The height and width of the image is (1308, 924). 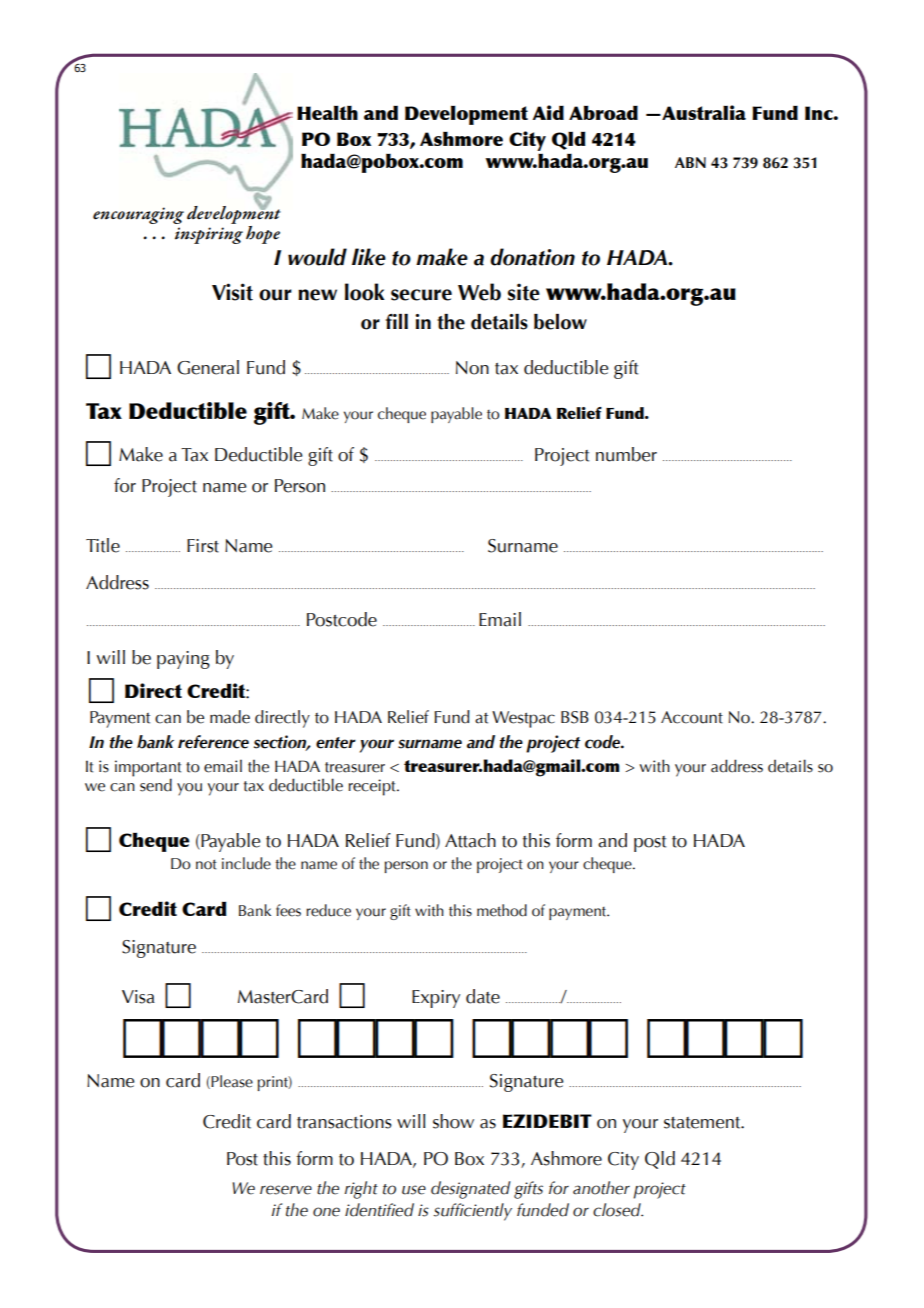 What do you see at coordinates (183, 660) in the image?
I see `paying` at bounding box center [183, 660].
